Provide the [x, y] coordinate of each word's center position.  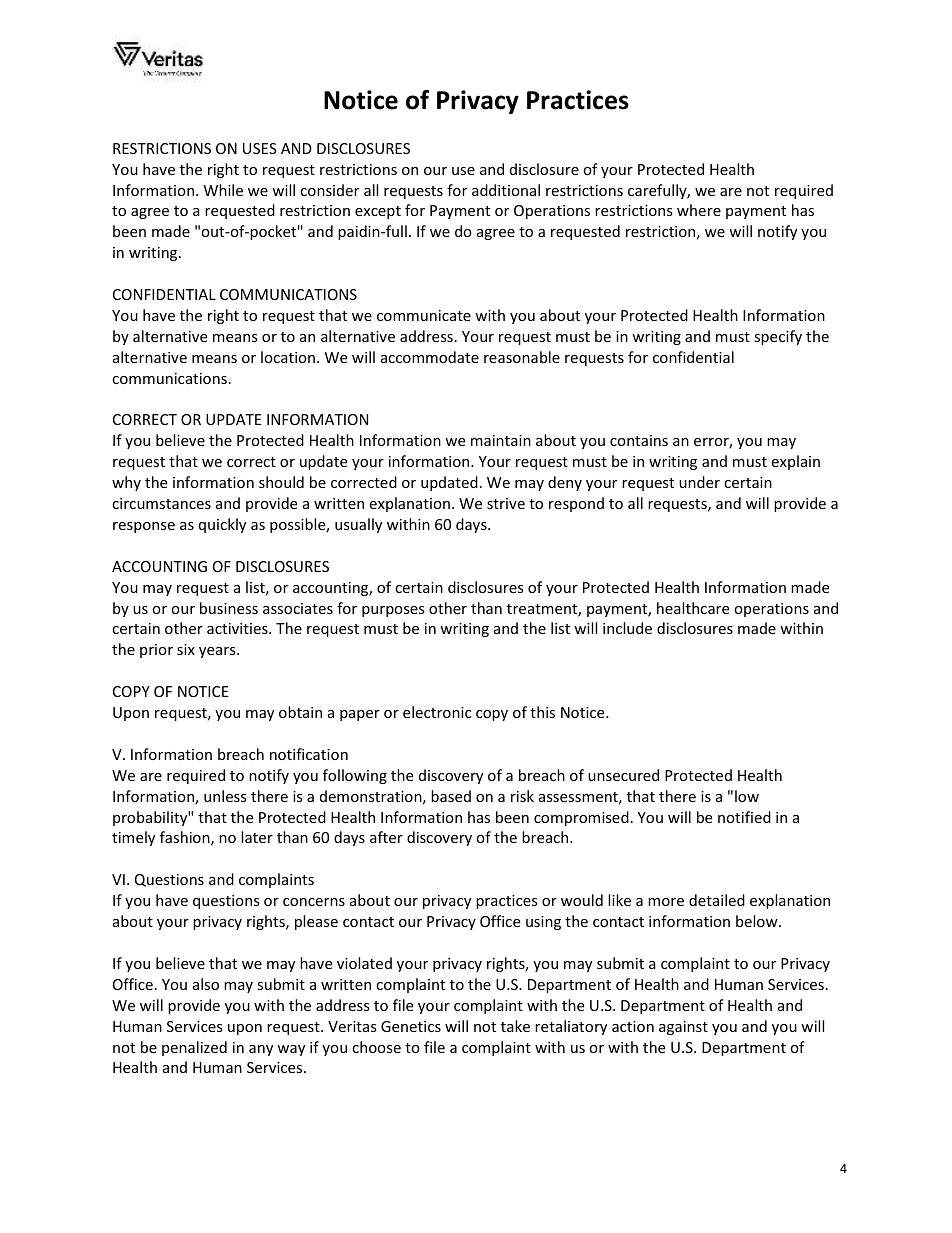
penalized [194, 1048]
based [451, 796]
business [229, 608]
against [683, 1028]
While [223, 190]
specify [778, 337]
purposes [393, 611]
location [288, 357]
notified [744, 817]
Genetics [411, 1026]
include [627, 628]
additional [506, 190]
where [699, 210]
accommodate [430, 357]
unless [225, 796]
